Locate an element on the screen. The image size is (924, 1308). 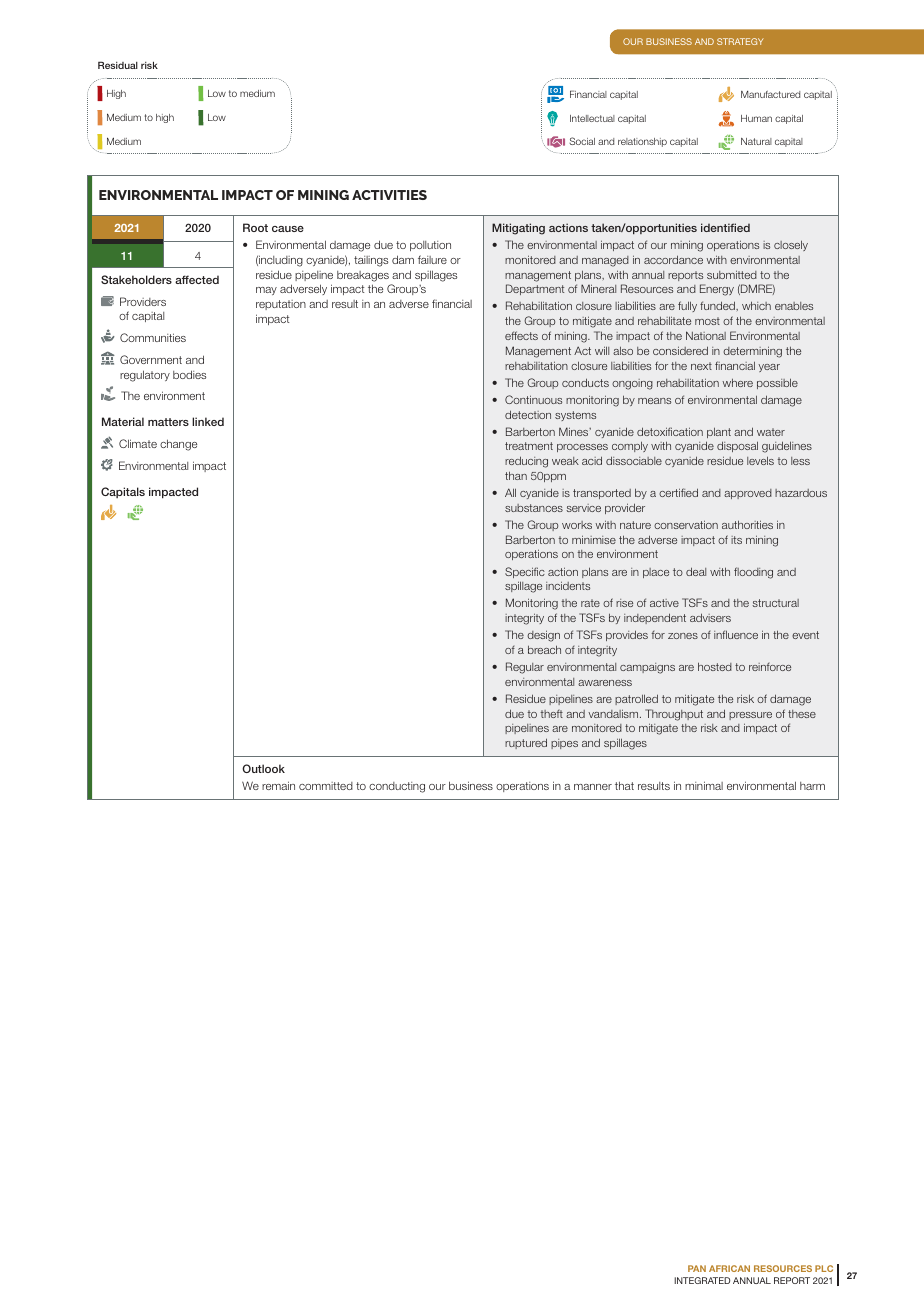
remain is located at coordinates (278, 785).
